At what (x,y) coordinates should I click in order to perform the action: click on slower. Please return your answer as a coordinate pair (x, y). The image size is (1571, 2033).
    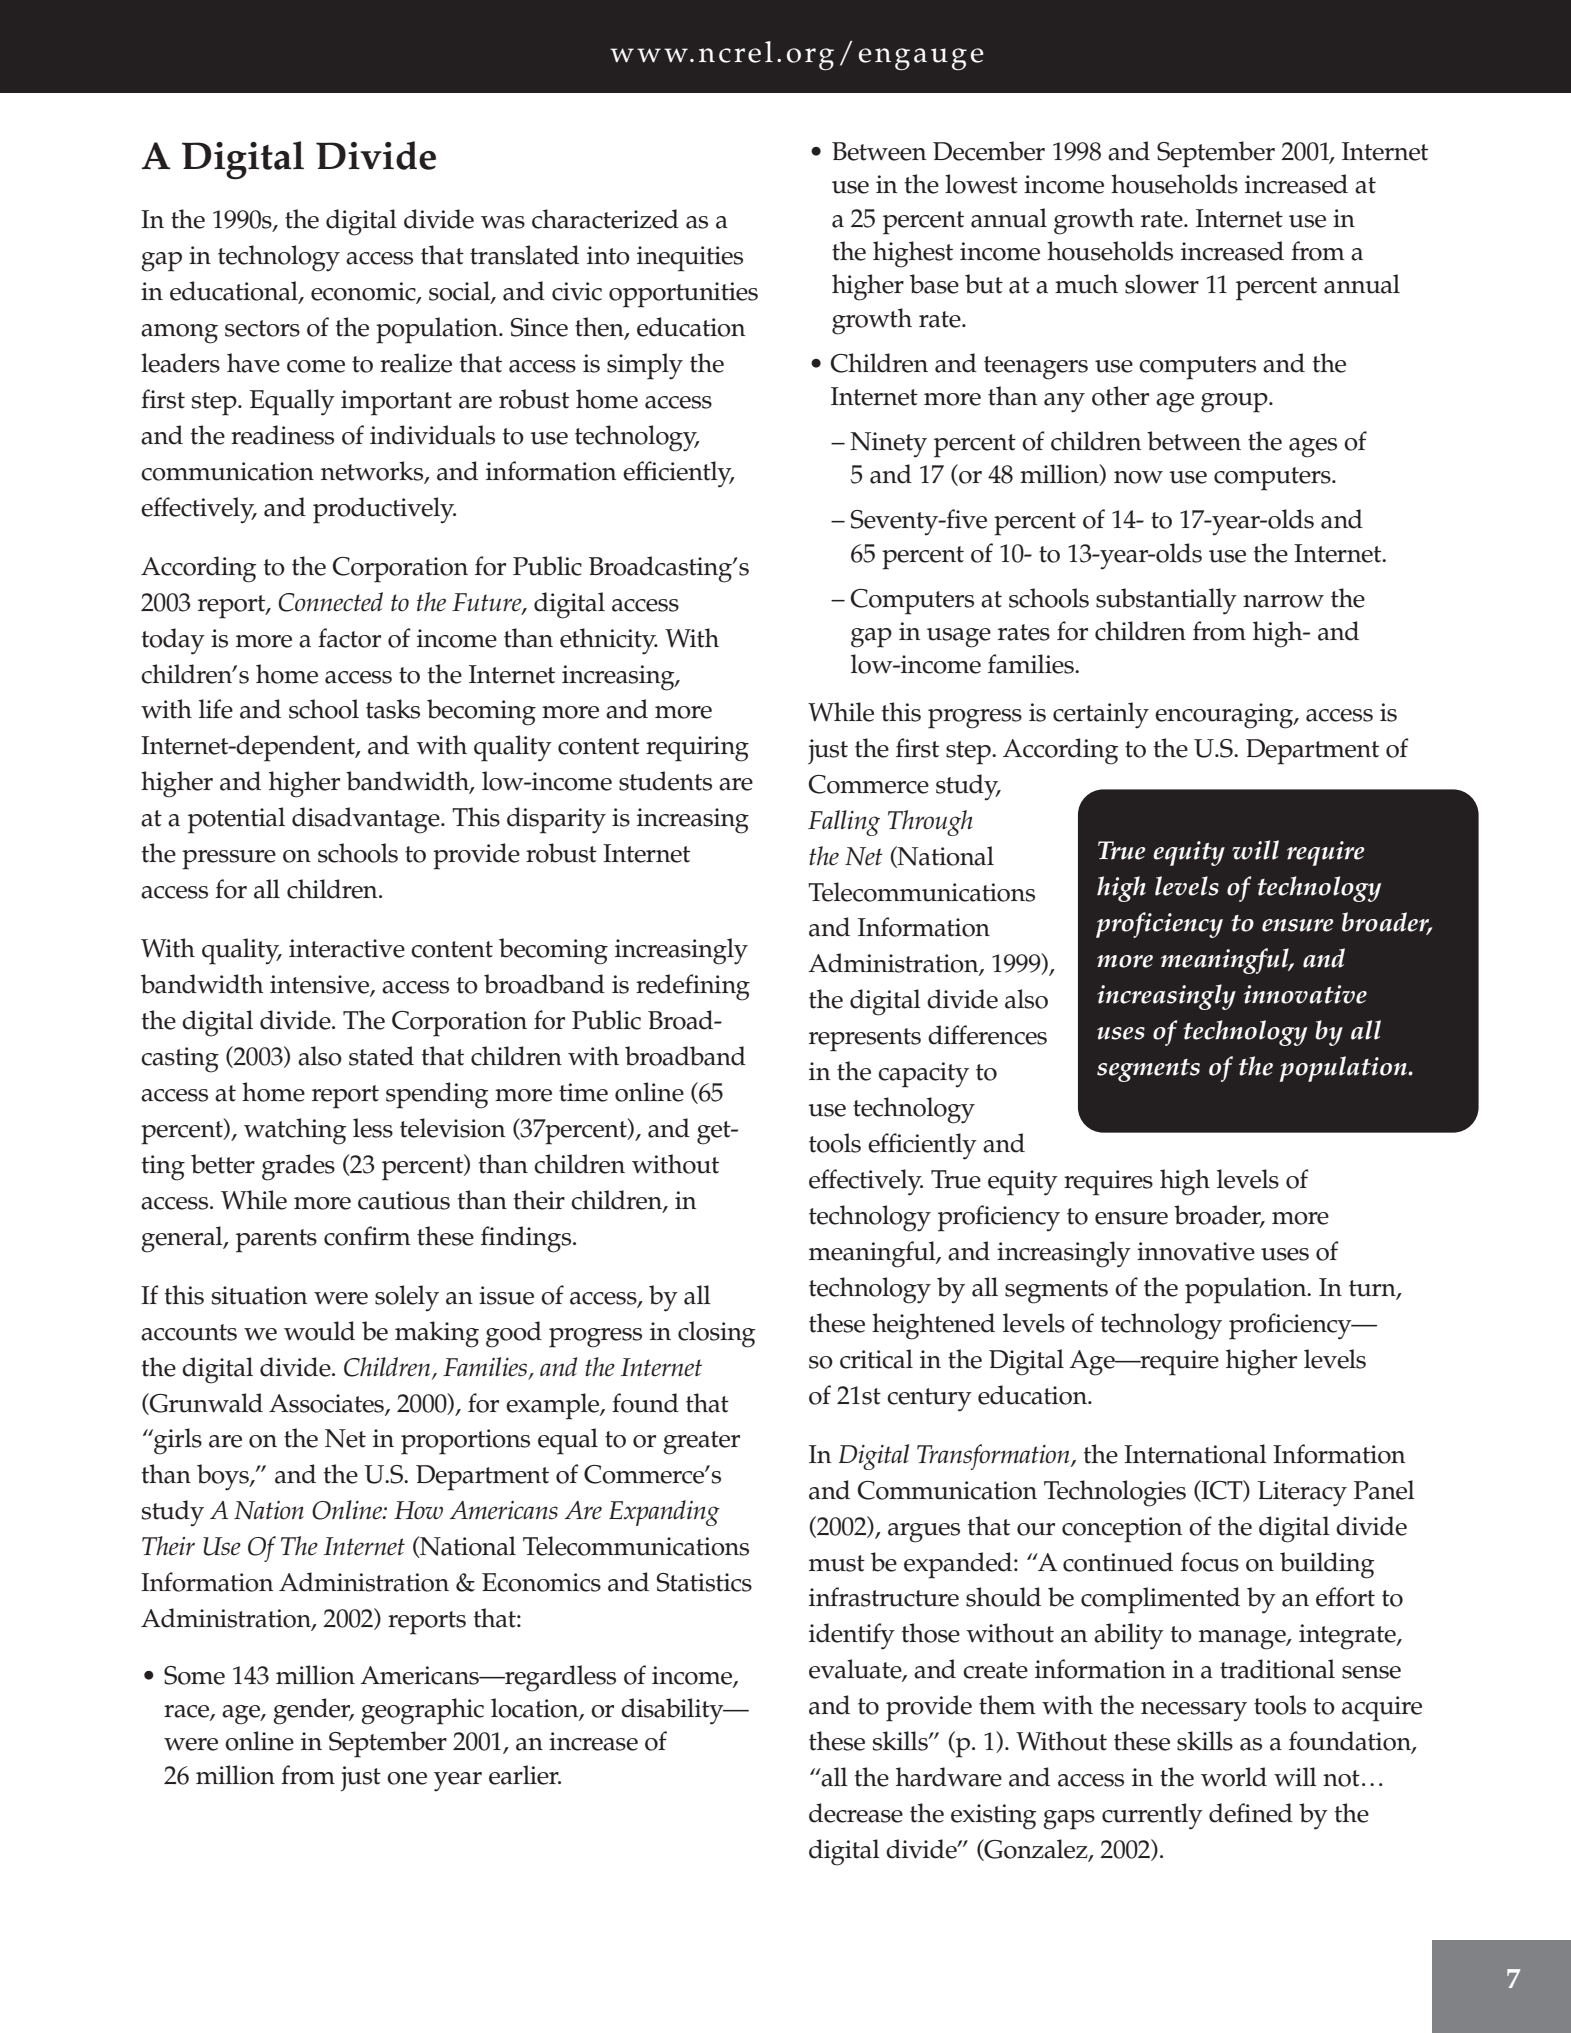
    Looking at the image, I should click on (1162, 284).
